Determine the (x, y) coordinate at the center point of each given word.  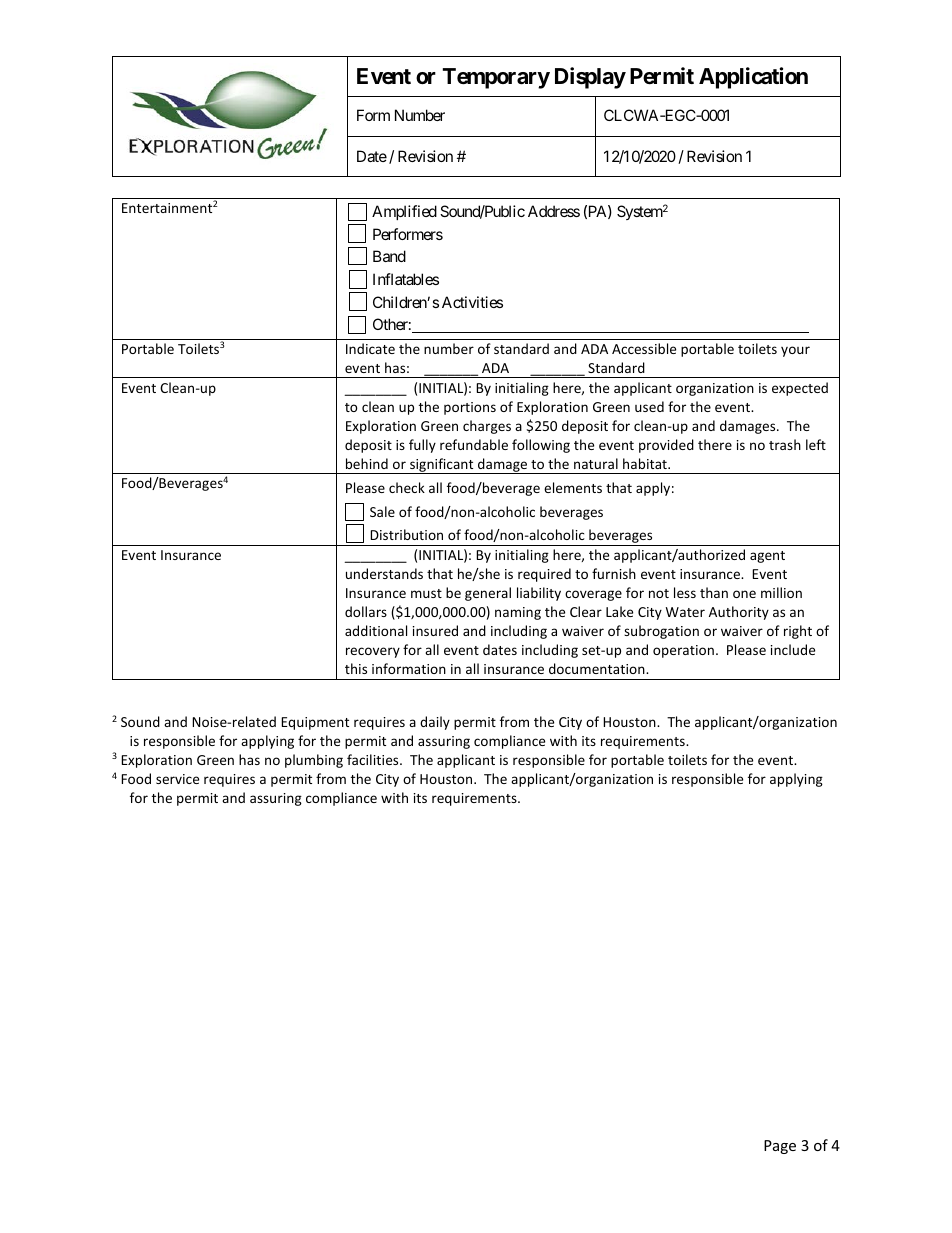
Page (780, 1147)
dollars (366, 611)
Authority (739, 613)
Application (753, 78)
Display (590, 78)
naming (518, 613)
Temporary (496, 78)
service (177, 779)
